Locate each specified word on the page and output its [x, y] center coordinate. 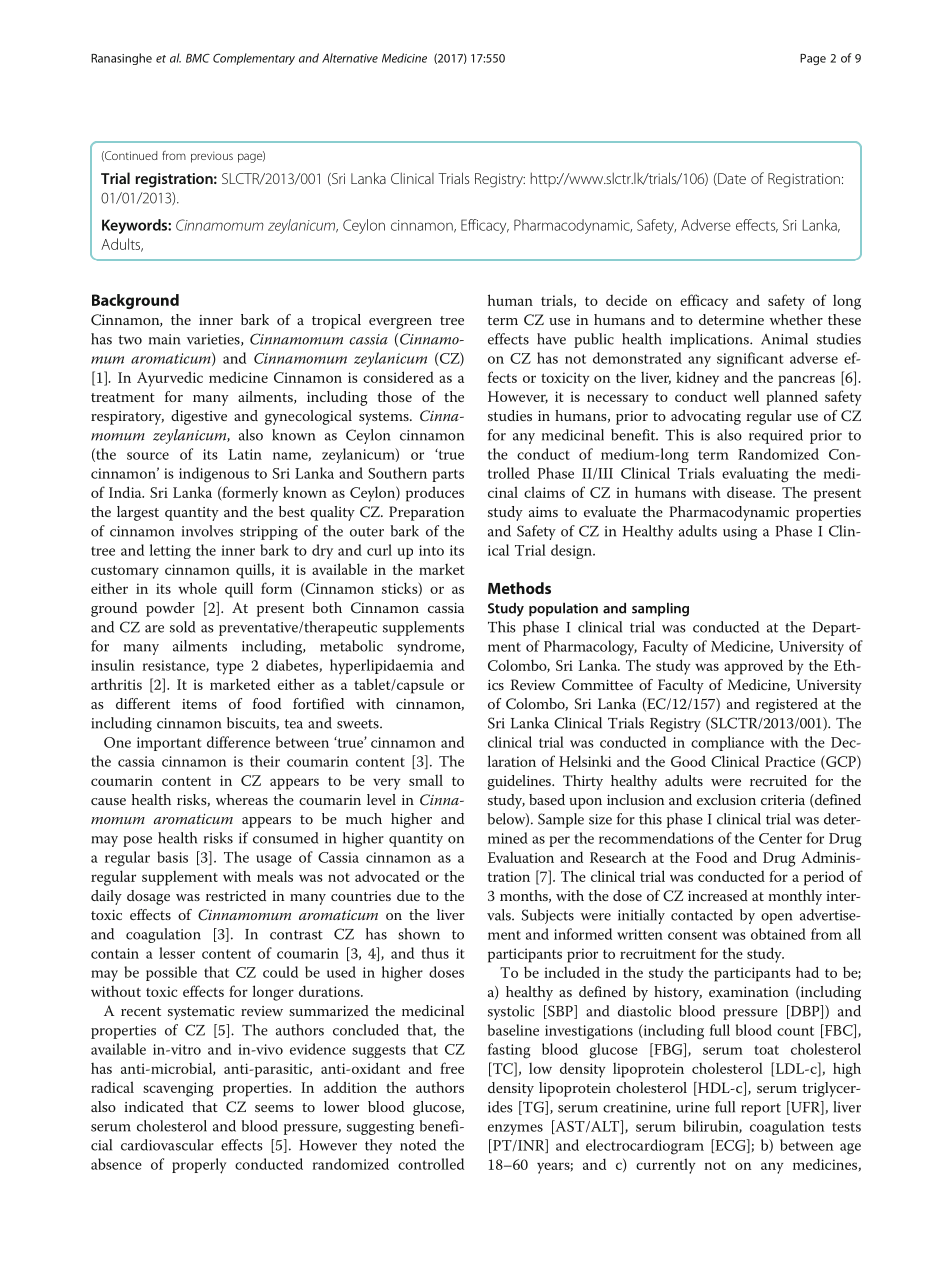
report [761, 1109]
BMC [198, 58]
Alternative [350, 58]
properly [199, 1166]
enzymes [515, 1129]
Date [731, 179]
